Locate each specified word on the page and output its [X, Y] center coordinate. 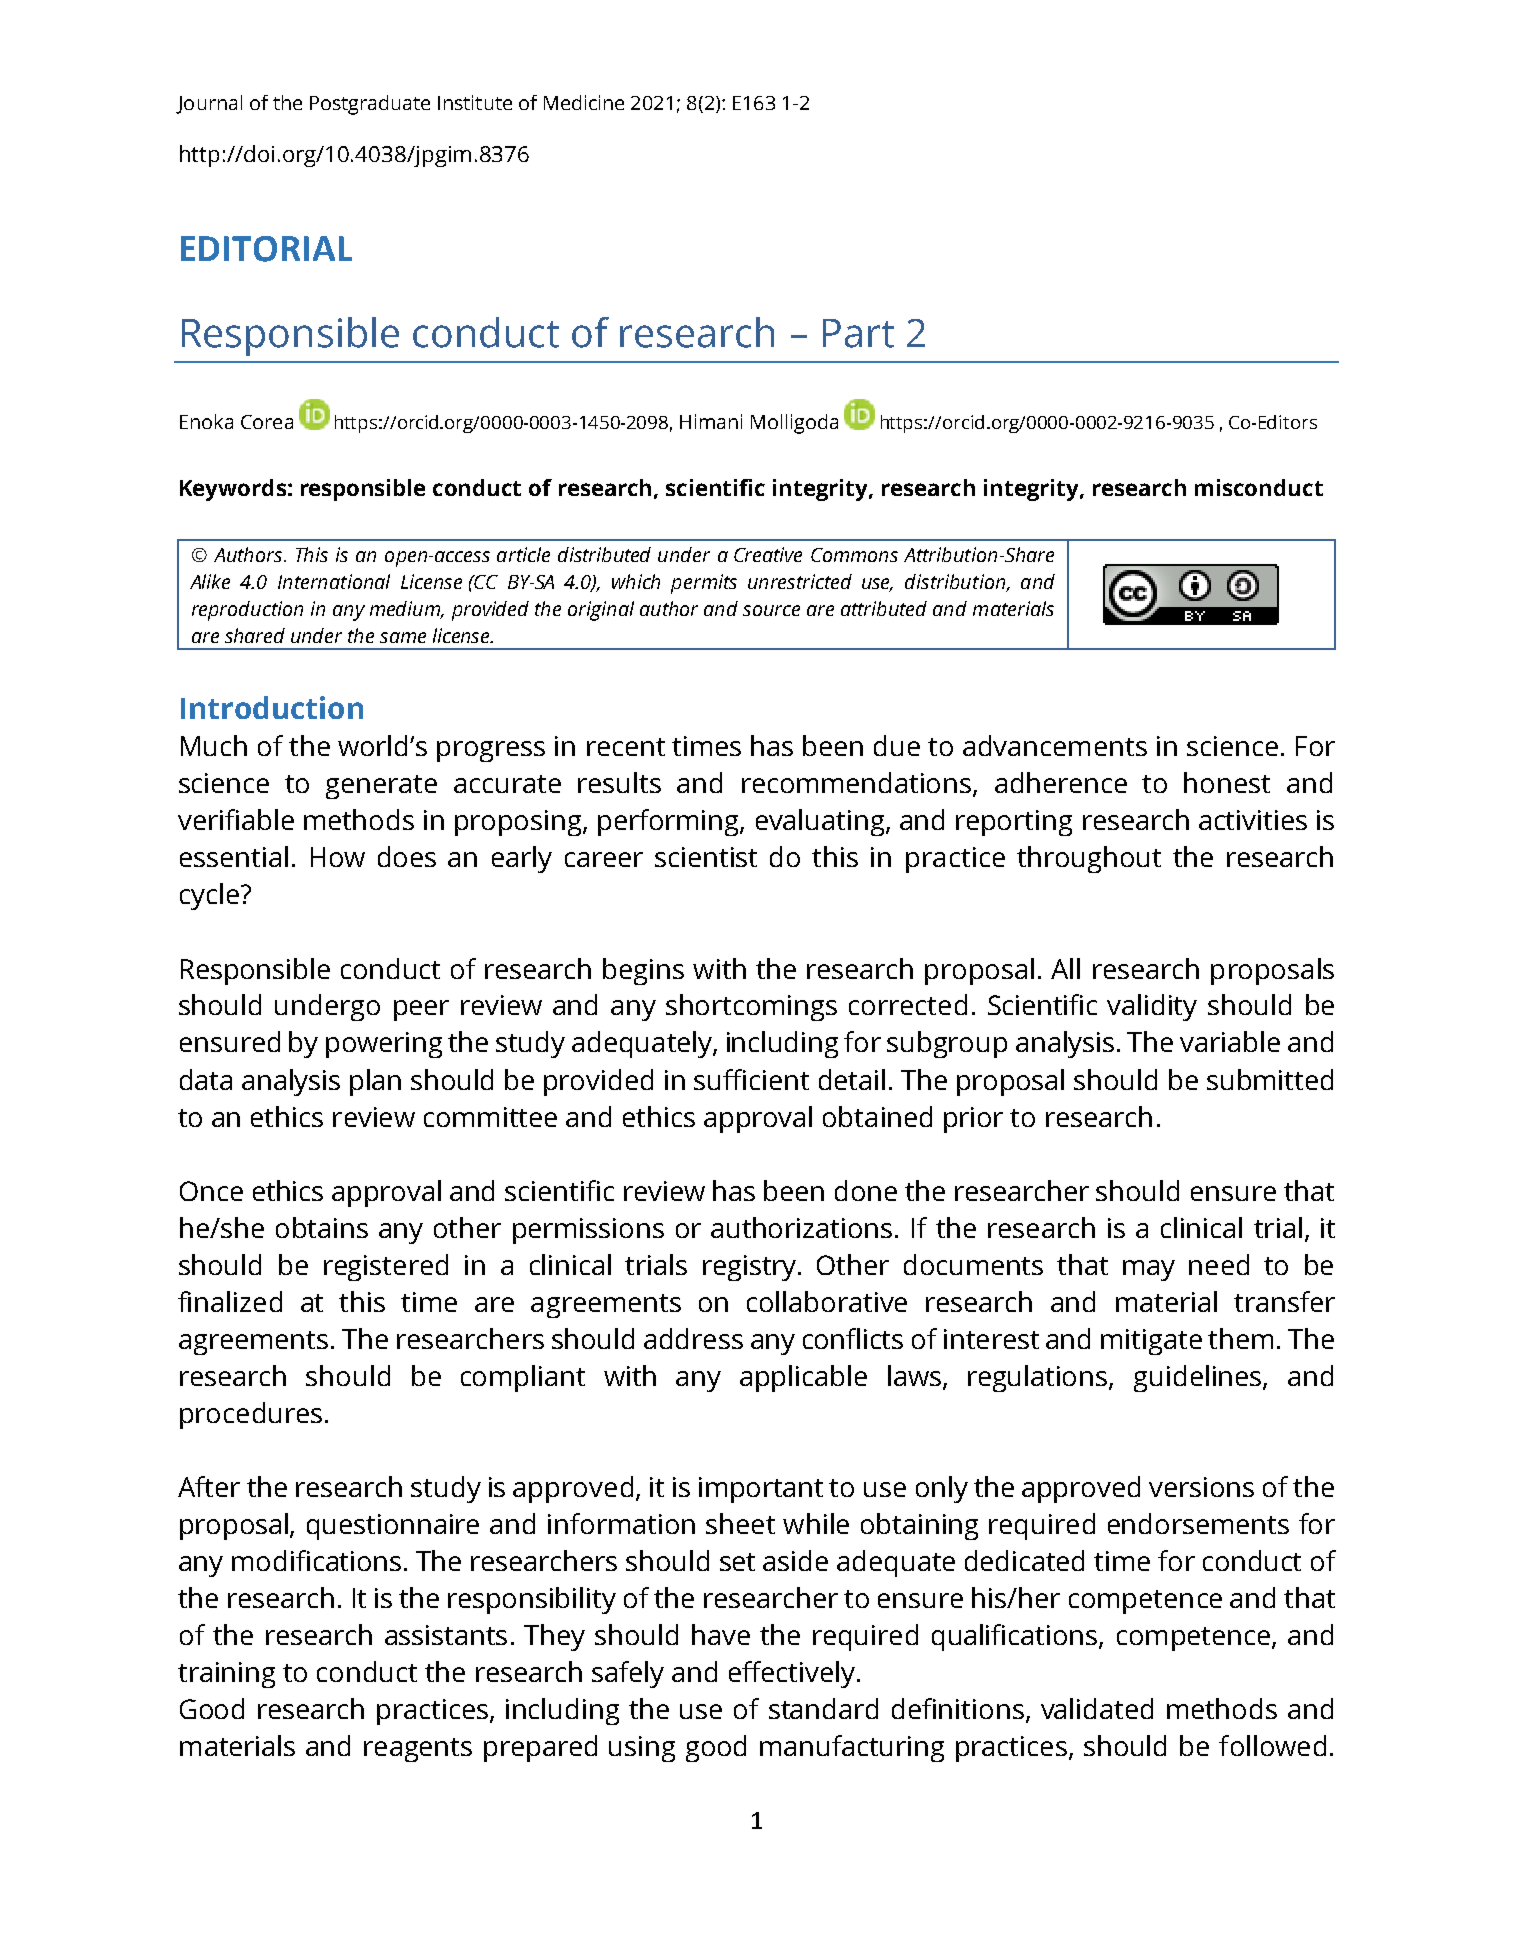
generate [381, 787]
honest [1227, 782]
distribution [956, 582]
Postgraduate [370, 105]
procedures [251, 1415]
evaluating [821, 822]
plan [375, 1082]
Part [858, 333]
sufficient [751, 1079]
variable [1230, 1041]
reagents [418, 1750]
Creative [768, 554]
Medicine [584, 102]
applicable [803, 1378]
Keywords [233, 490]
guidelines [1199, 1378]
